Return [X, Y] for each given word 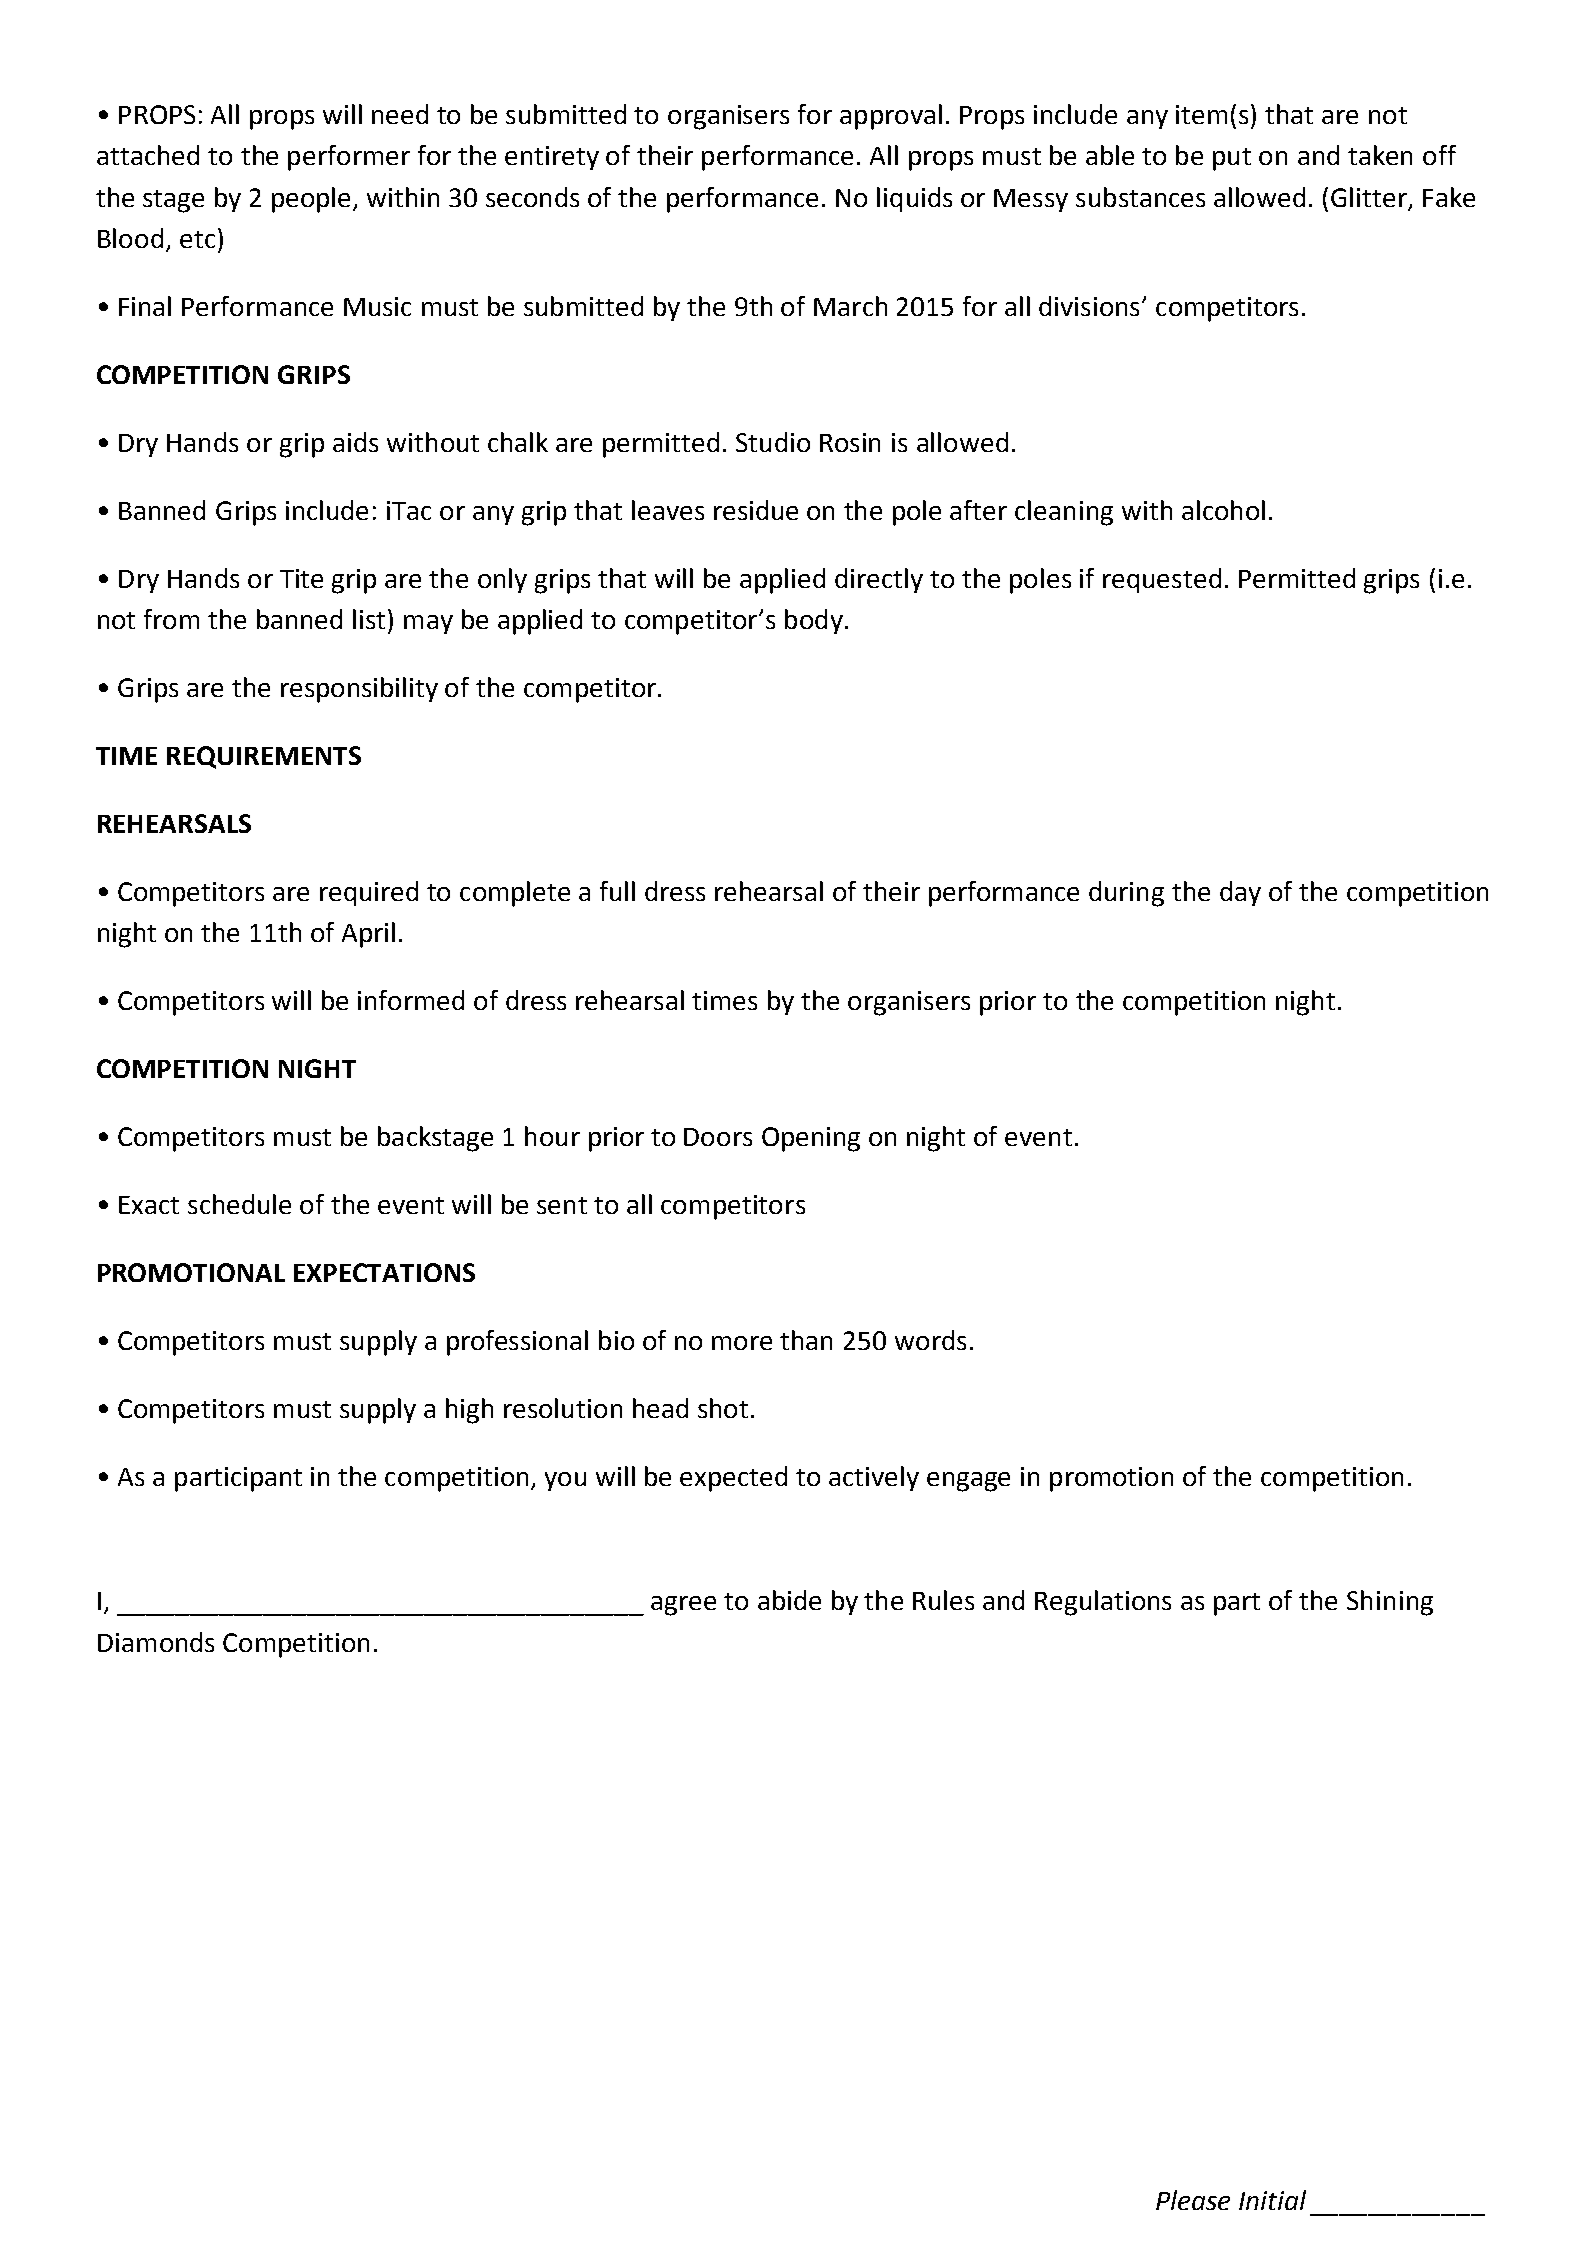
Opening [811, 1139]
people [311, 200]
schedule [239, 1204]
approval [891, 117]
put [1232, 159]
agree [683, 1606]
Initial [1272, 2200]
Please [1193, 2200]
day [1240, 893]
